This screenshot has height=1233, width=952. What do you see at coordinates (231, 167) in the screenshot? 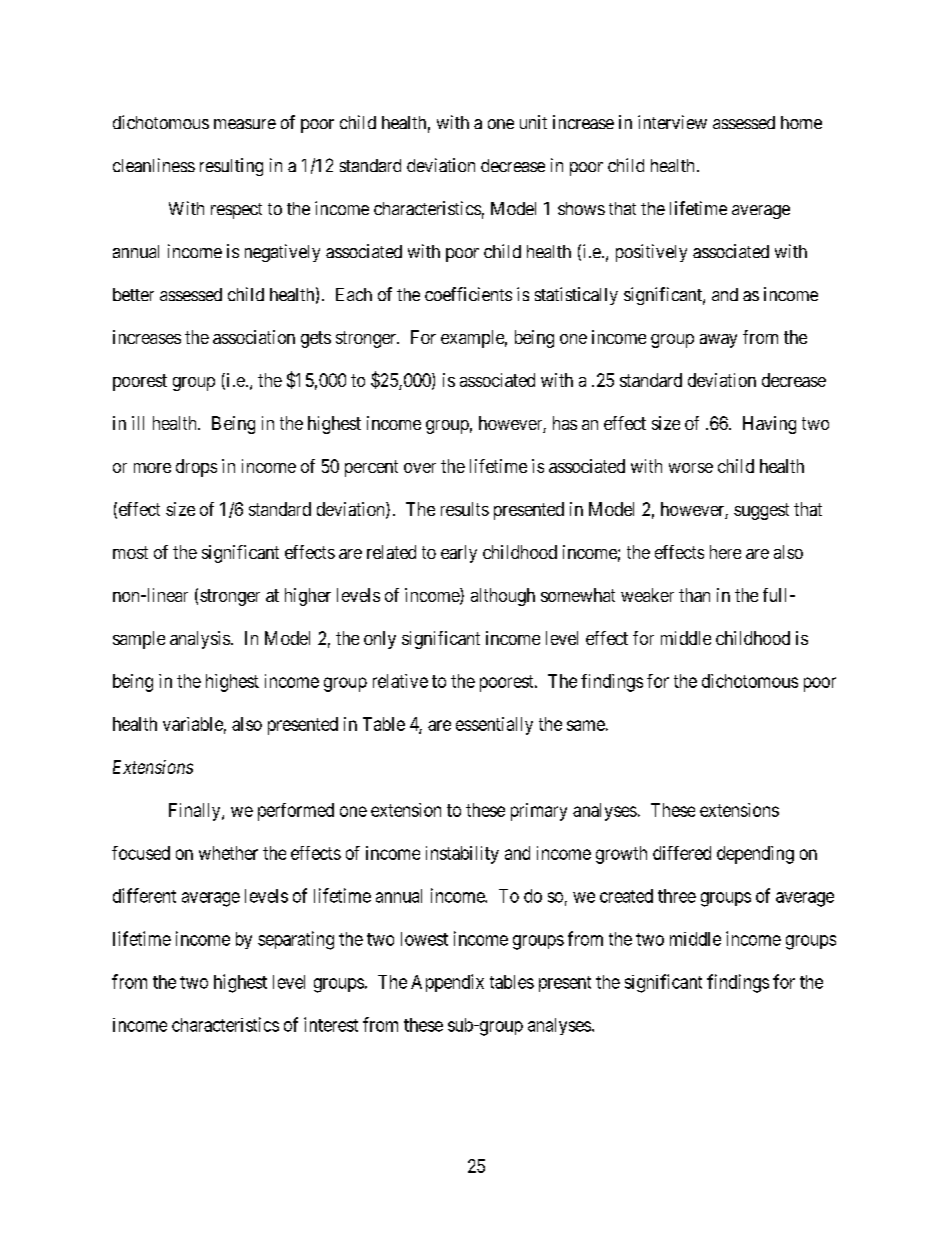
I see `resulting` at bounding box center [231, 167].
